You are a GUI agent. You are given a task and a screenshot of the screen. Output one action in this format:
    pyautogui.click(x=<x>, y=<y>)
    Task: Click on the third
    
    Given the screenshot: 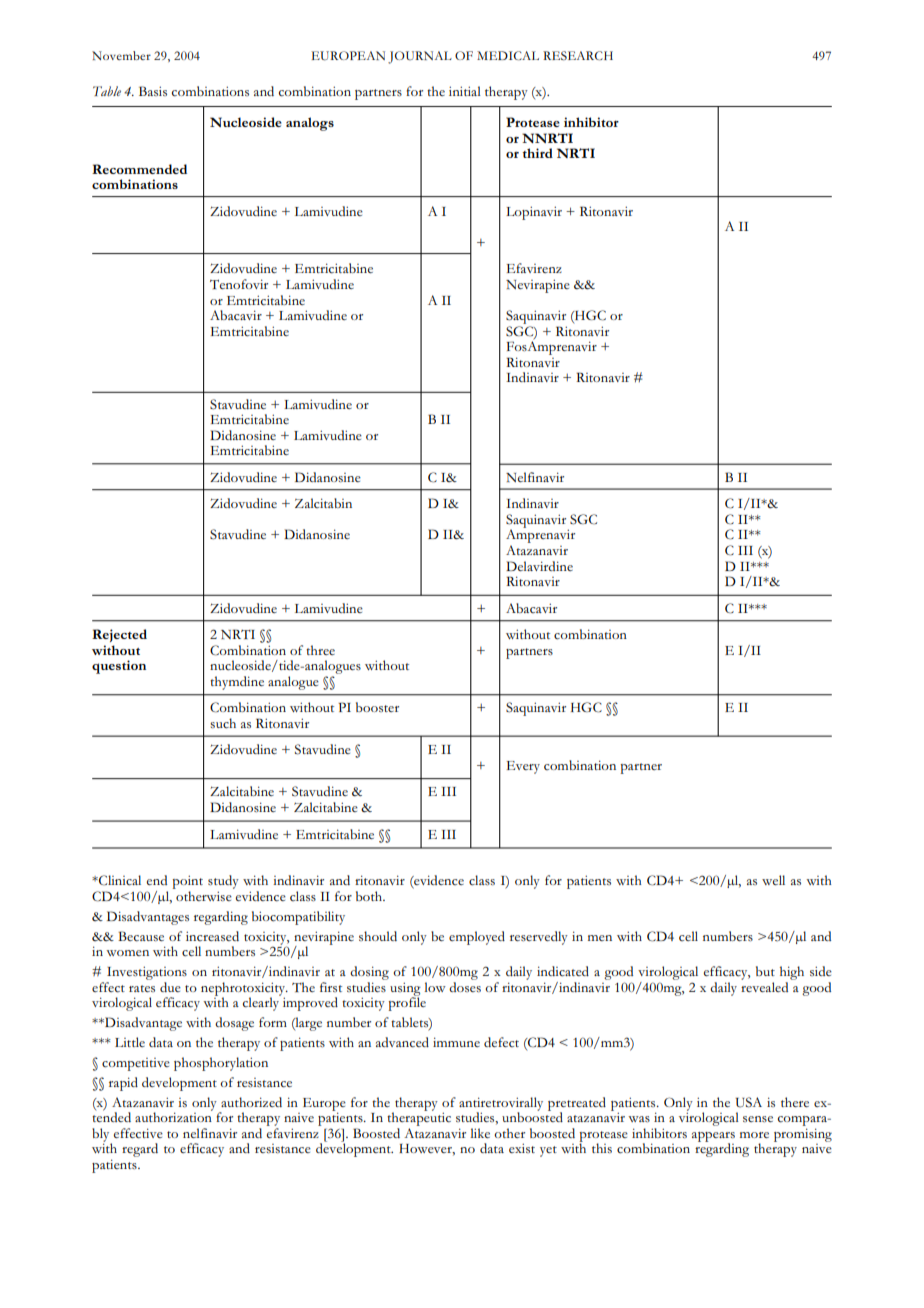 What is the action you would take?
    pyautogui.click(x=538, y=153)
